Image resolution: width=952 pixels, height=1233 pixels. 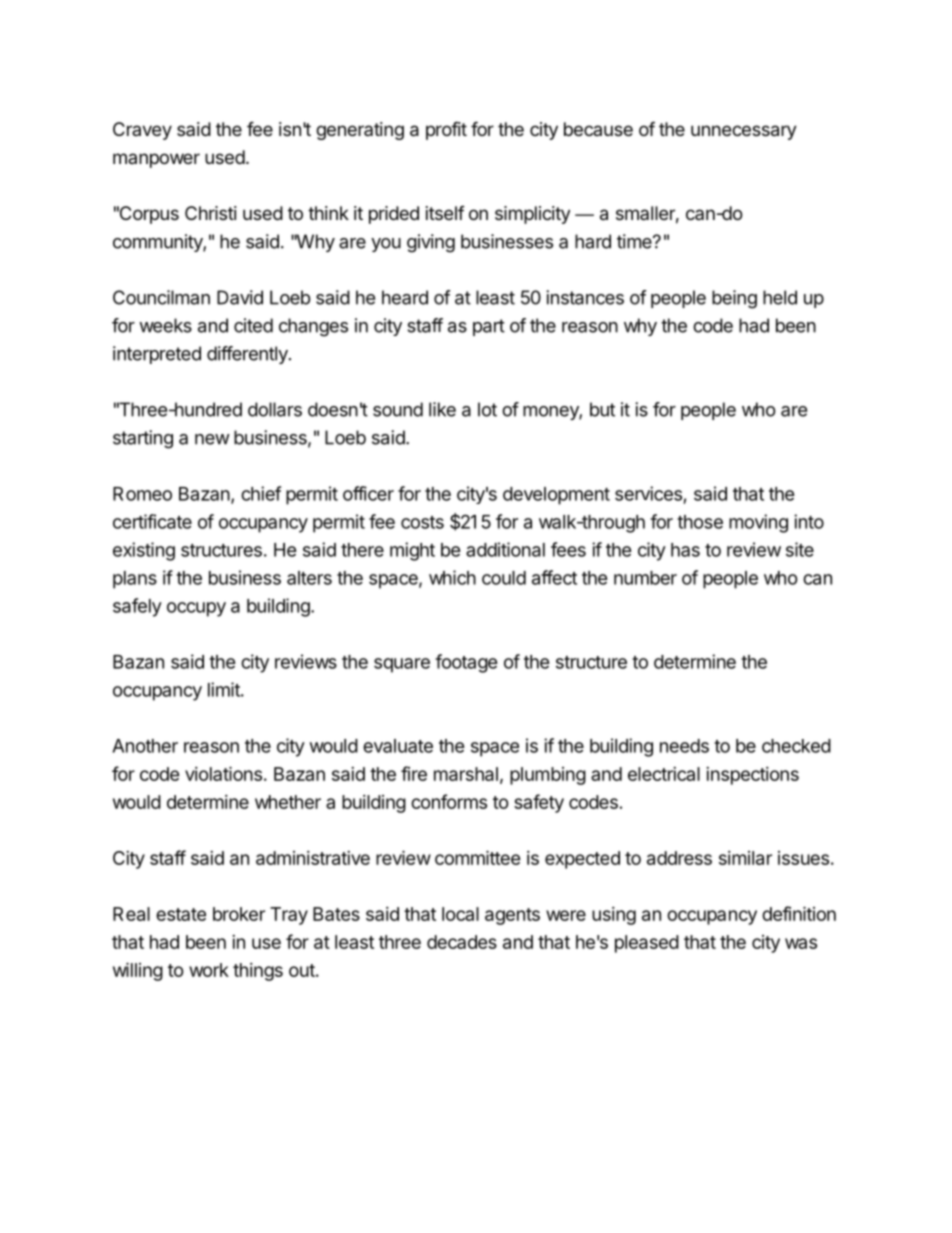 I want to click on part, so click(x=489, y=327).
